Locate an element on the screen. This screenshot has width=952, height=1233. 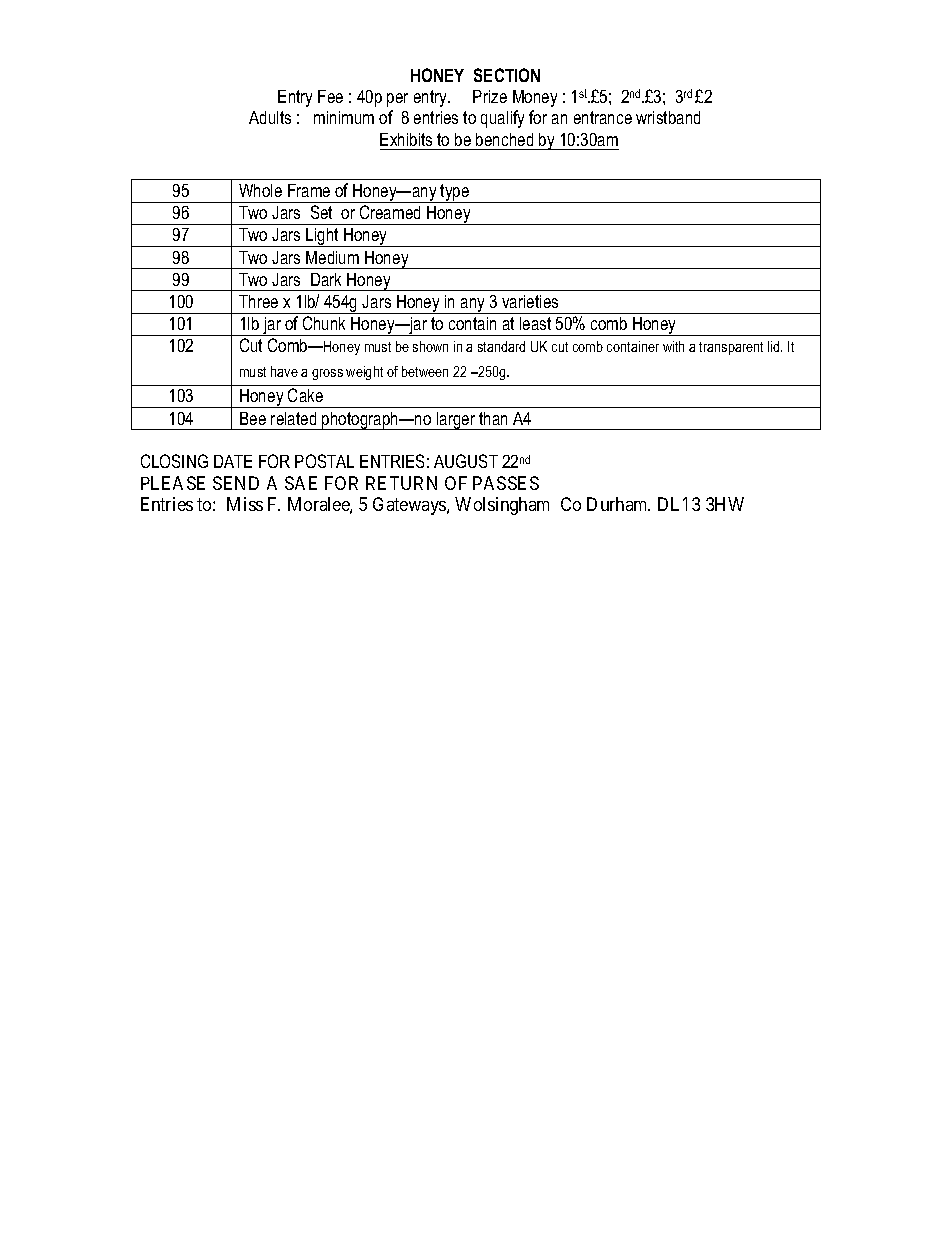
PASSES is located at coordinates (506, 483).
